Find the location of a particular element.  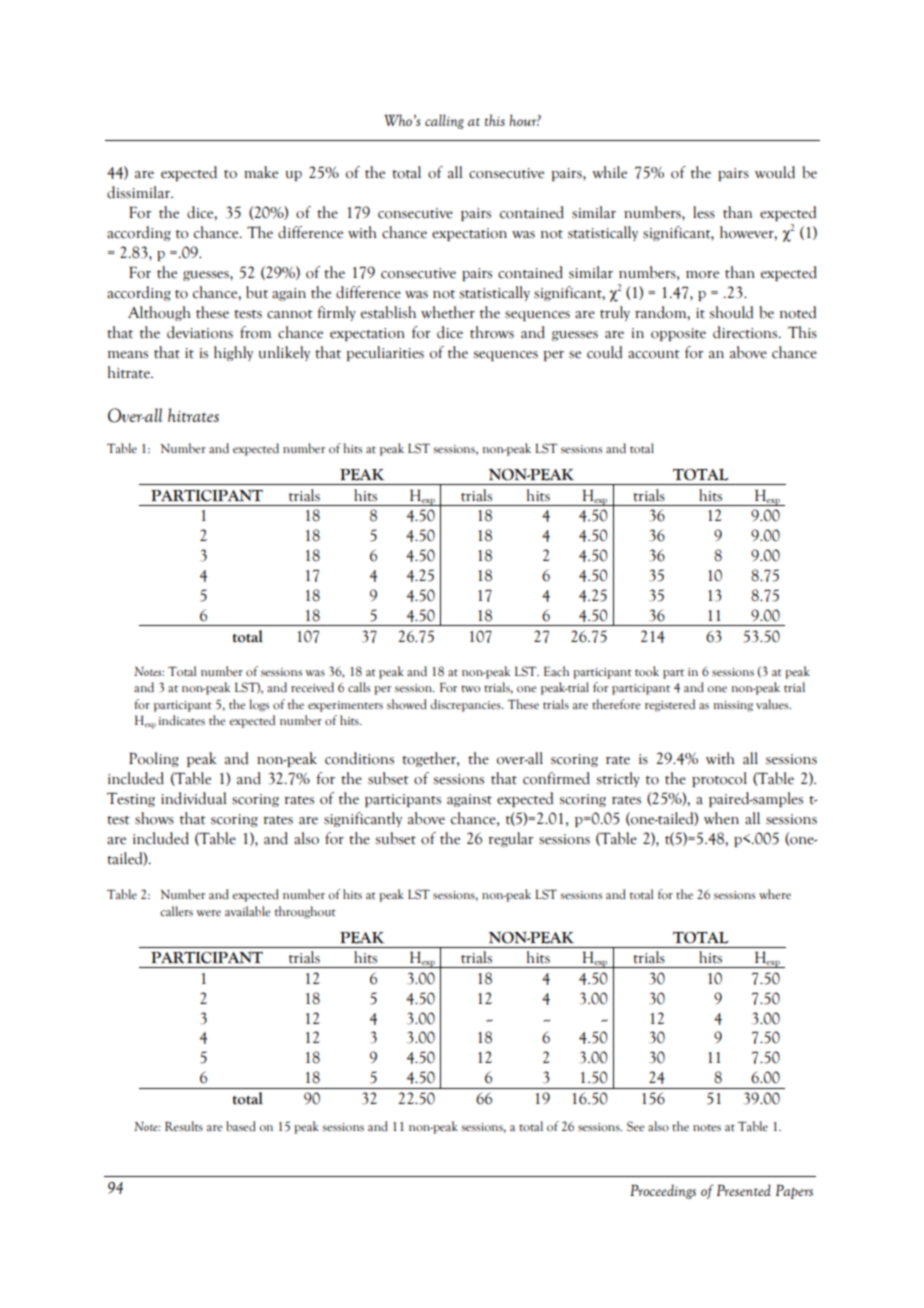

when is located at coordinates (721, 818).
